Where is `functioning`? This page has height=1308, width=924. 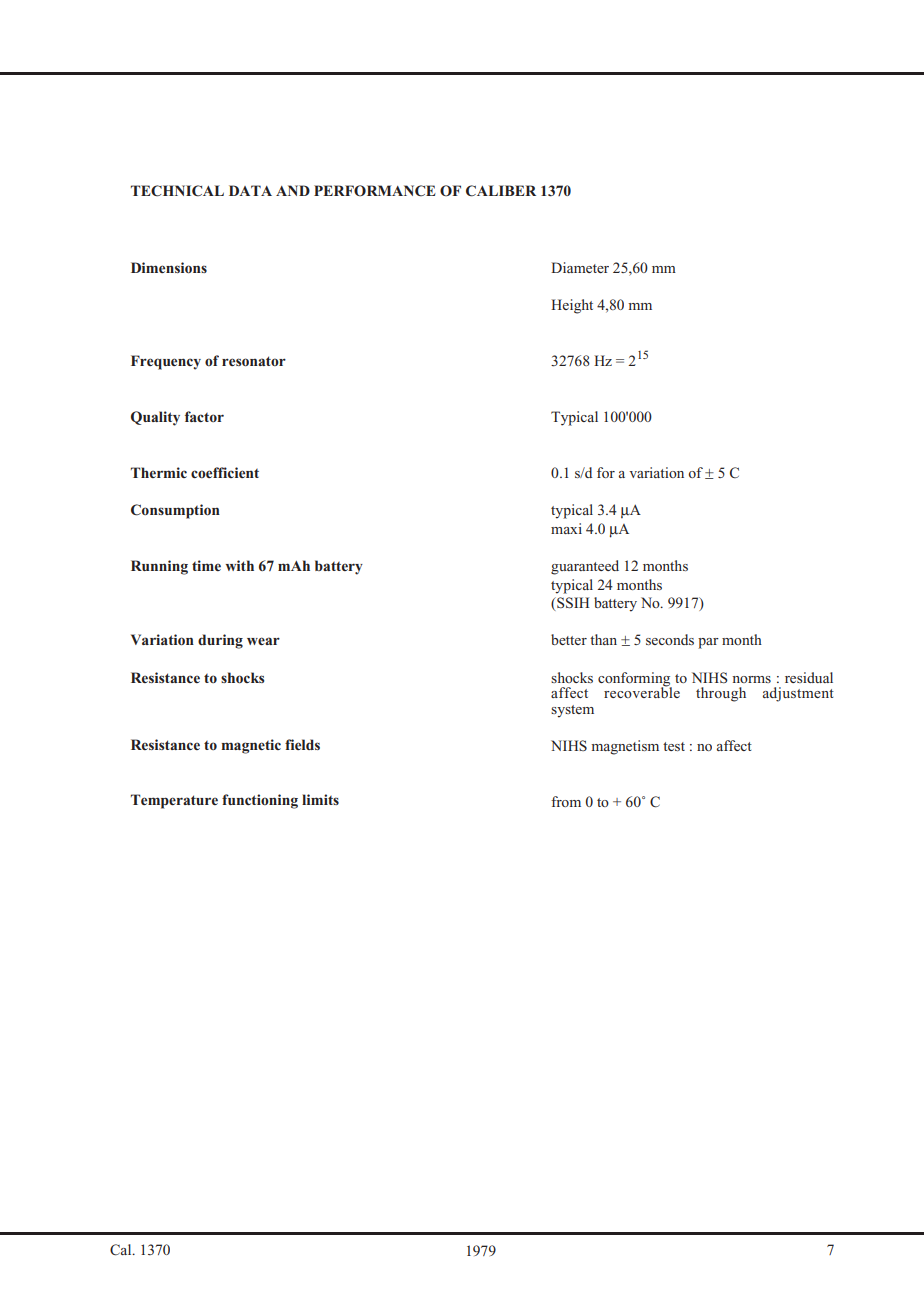
functioning is located at coordinates (260, 801).
